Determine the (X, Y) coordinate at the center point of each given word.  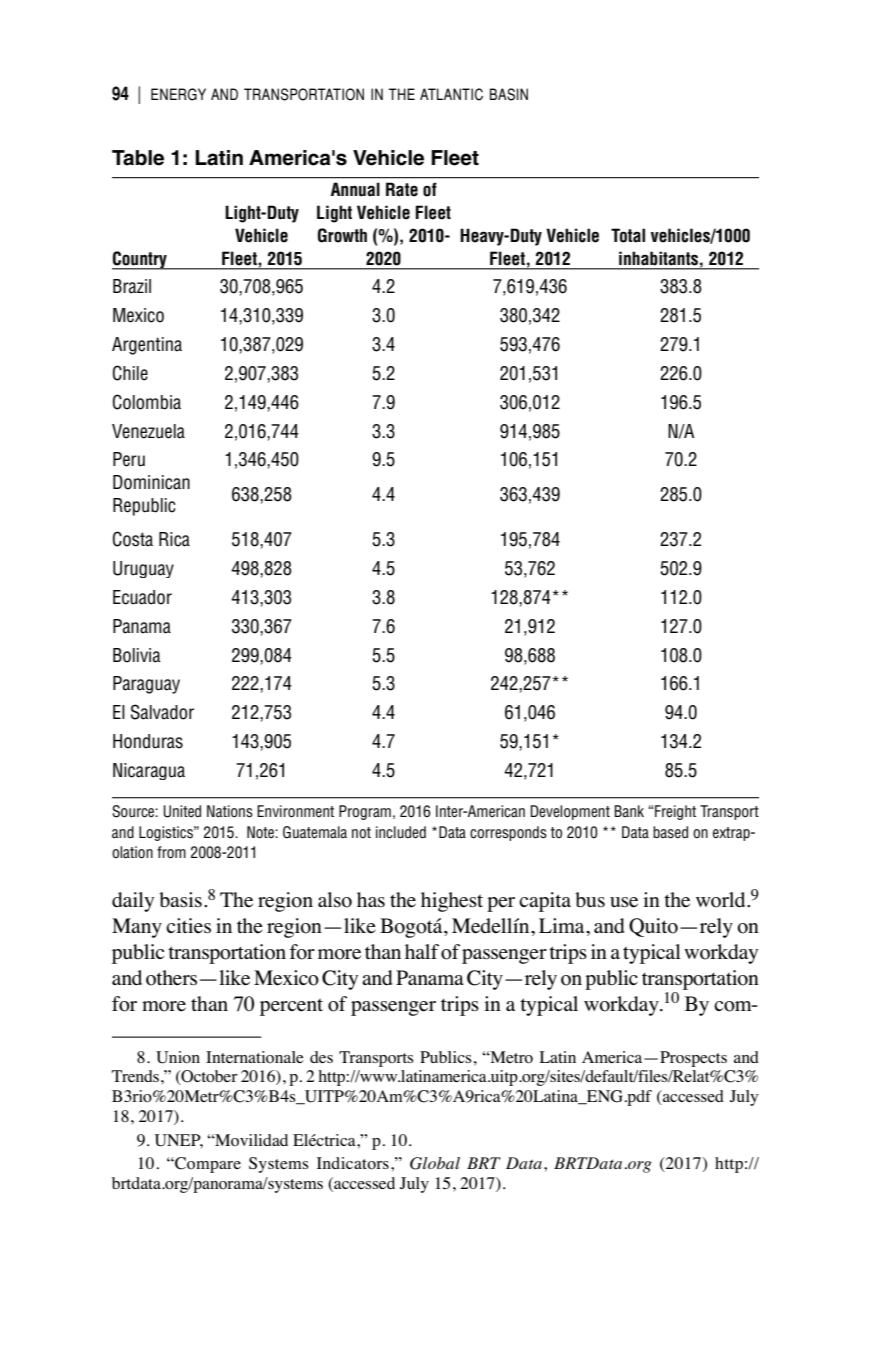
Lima (563, 925)
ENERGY (178, 94)
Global (435, 1163)
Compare (207, 1165)
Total (628, 235)
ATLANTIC (451, 94)
